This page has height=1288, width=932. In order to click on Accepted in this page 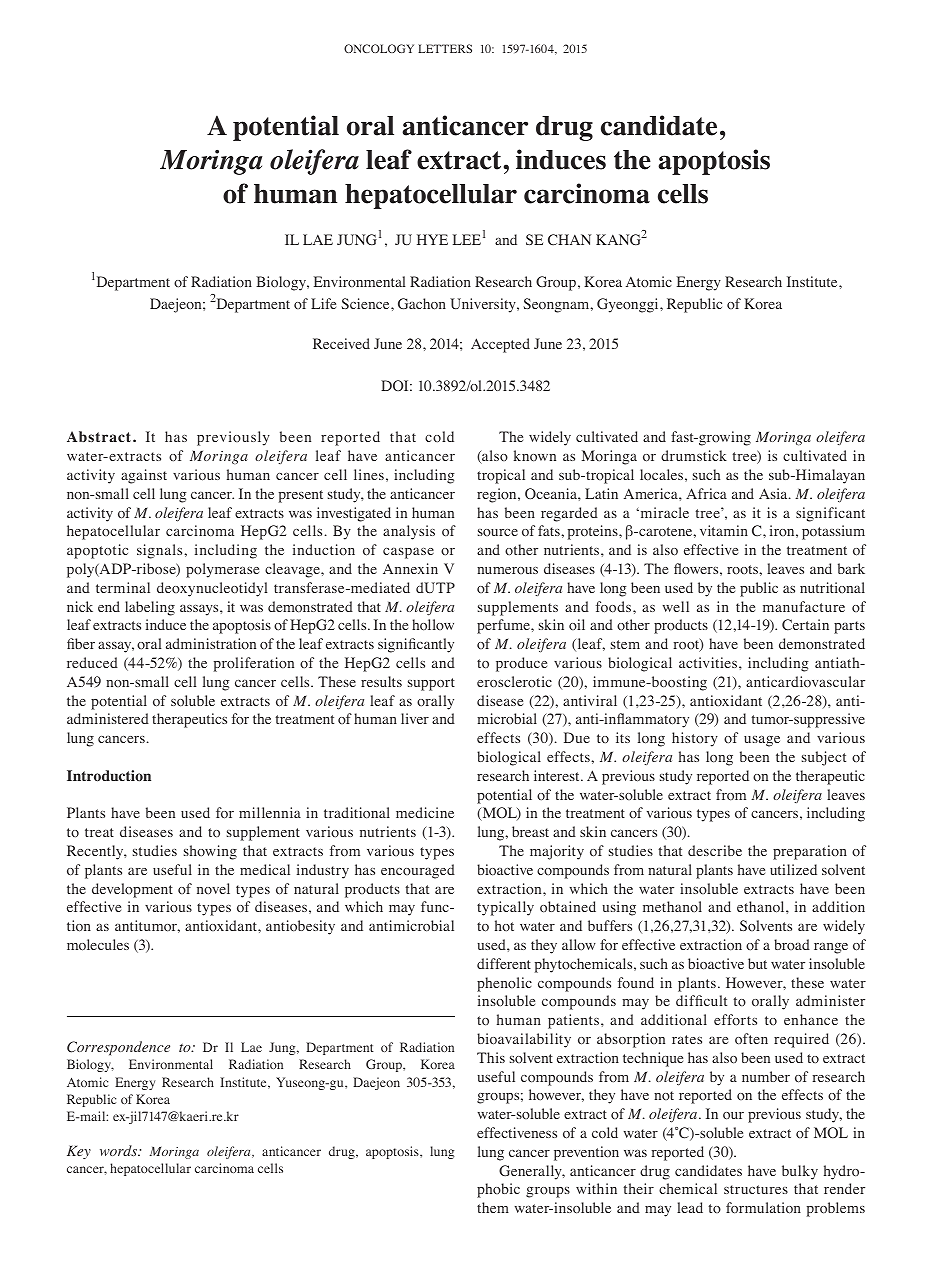, I will do `click(500, 345)`.
